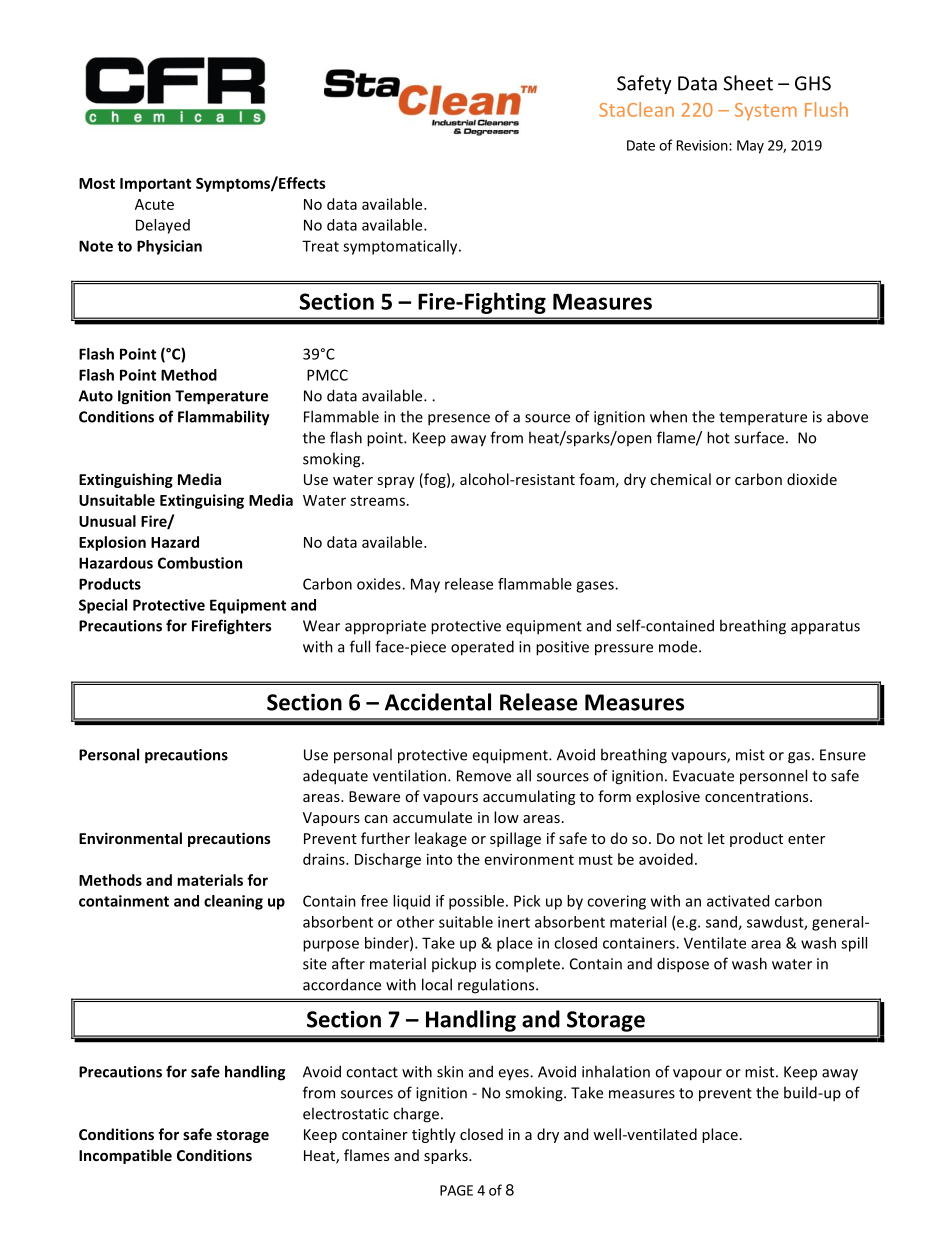 This screenshot has width=952, height=1233. What do you see at coordinates (155, 185) in the screenshot?
I see `Important` at bounding box center [155, 185].
